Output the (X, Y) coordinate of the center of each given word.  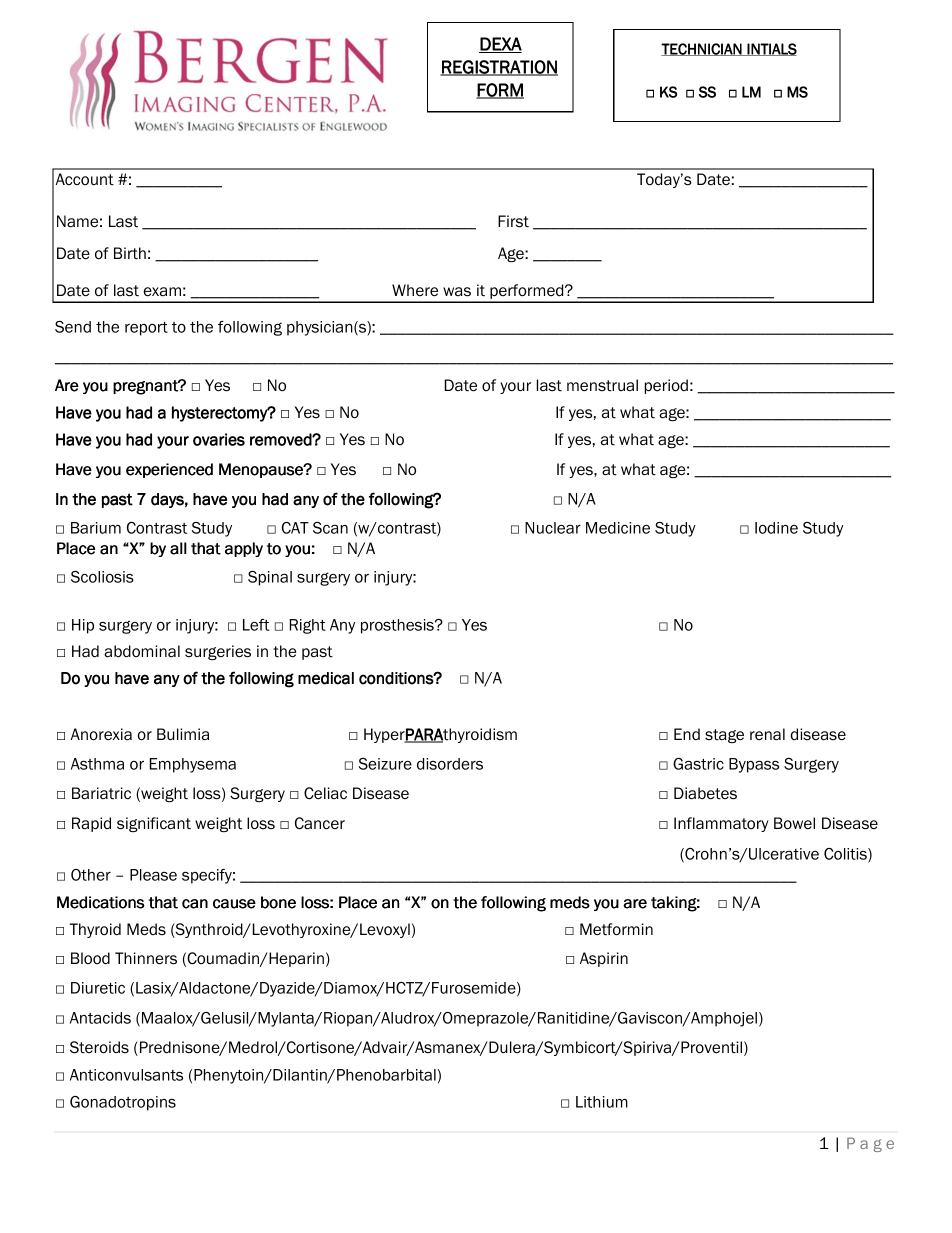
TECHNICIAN (702, 49)
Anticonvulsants (126, 1075)
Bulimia (183, 734)
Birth (130, 253)
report (146, 329)
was (457, 292)
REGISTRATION (499, 68)
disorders (450, 764)
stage (724, 736)
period (666, 386)
